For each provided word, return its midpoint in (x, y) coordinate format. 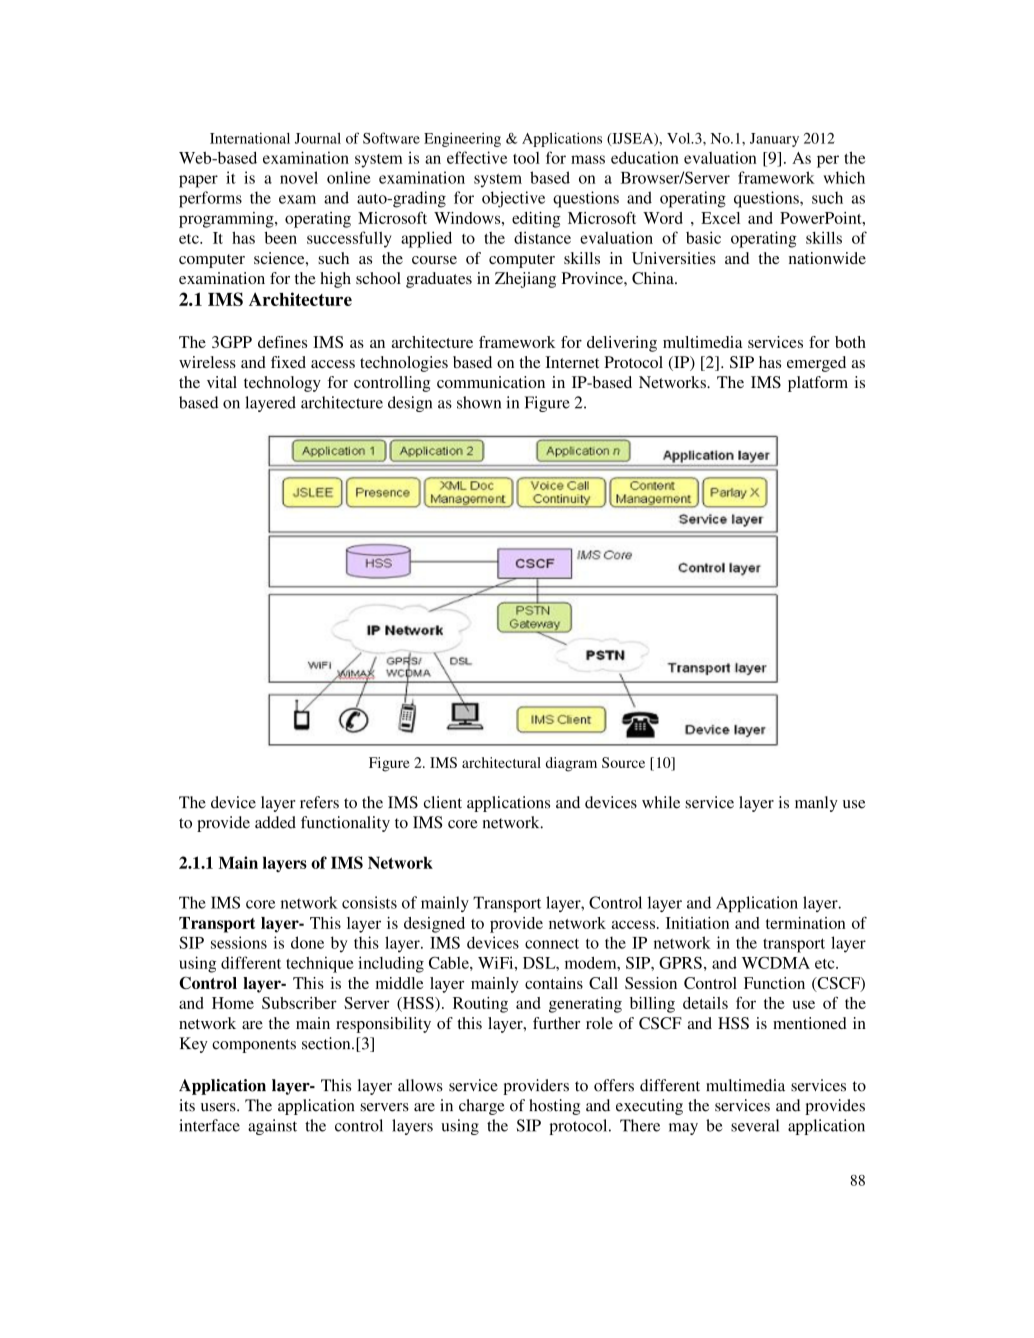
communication (491, 382)
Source (623, 762)
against (272, 1127)
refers (319, 802)
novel (299, 177)
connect (552, 944)
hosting (554, 1107)
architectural (501, 762)
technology (282, 384)
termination (806, 923)
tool (526, 158)
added (275, 822)
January (774, 140)
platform (818, 384)
